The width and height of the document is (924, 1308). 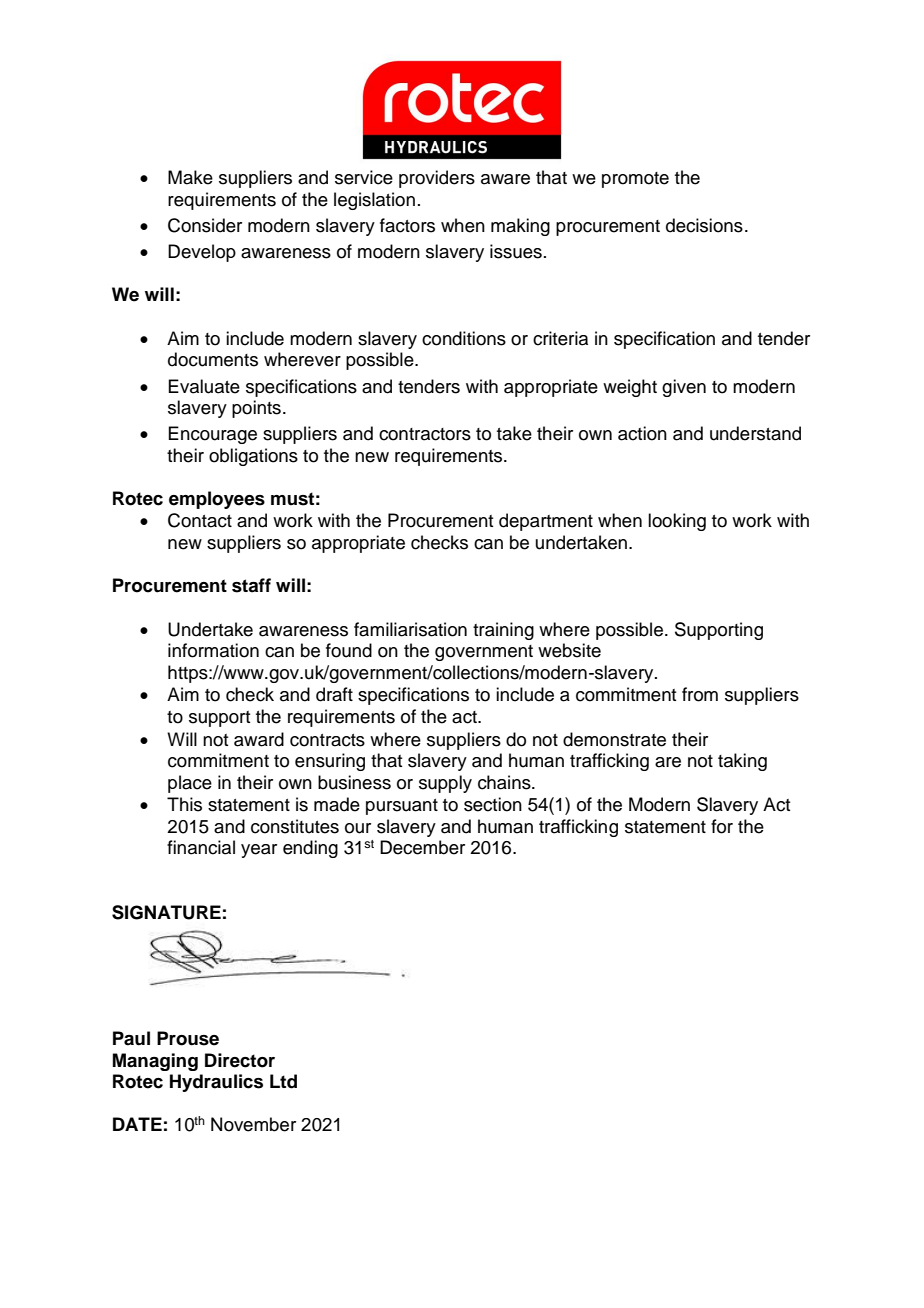 I want to click on Hydraulics, so click(x=216, y=1083).
